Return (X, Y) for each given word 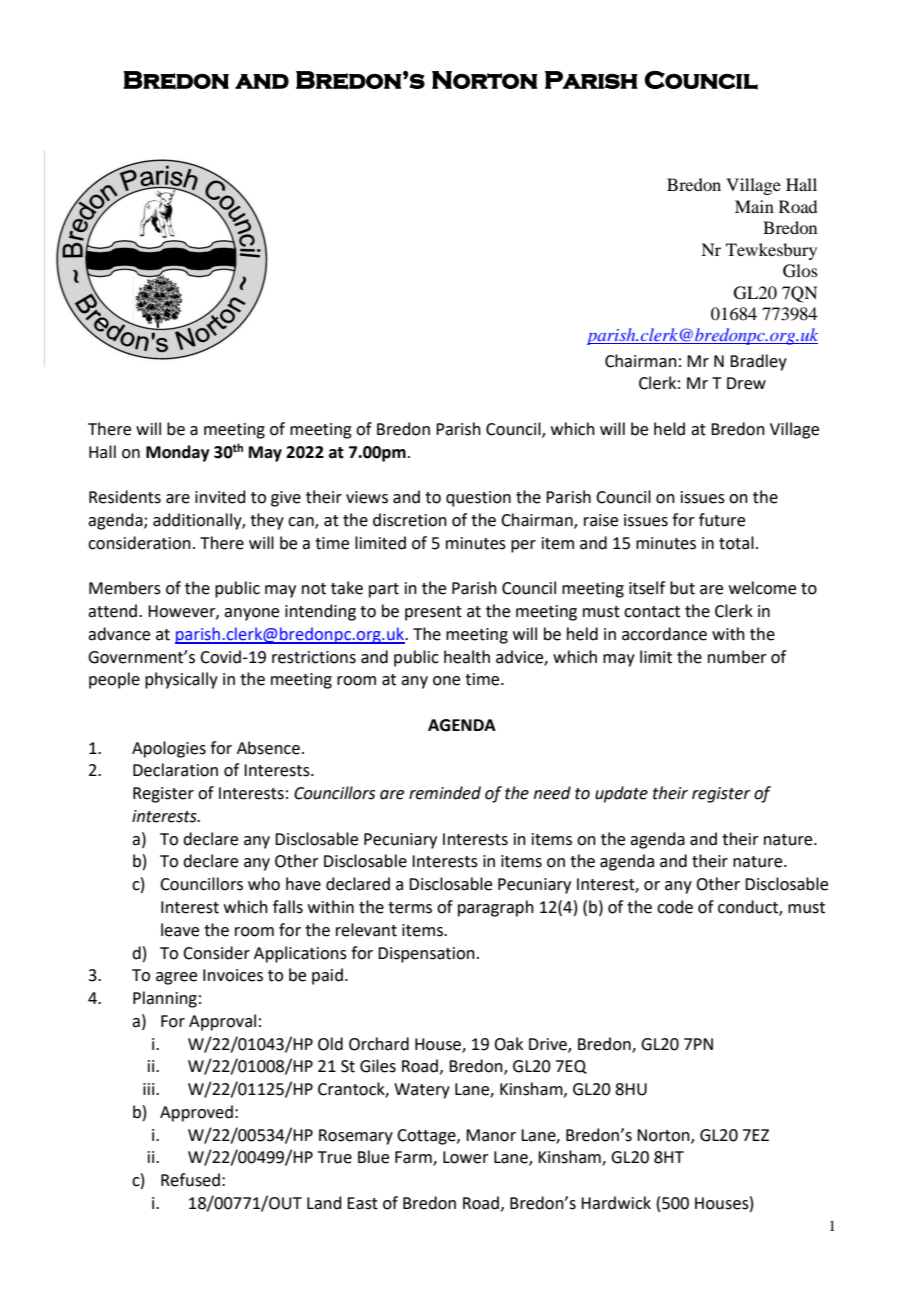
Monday (178, 453)
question (478, 499)
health (467, 657)
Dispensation (426, 955)
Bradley (758, 362)
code (675, 907)
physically (181, 680)
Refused (190, 1180)
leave (180, 930)
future (722, 520)
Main (754, 206)
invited (220, 497)
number (737, 657)
